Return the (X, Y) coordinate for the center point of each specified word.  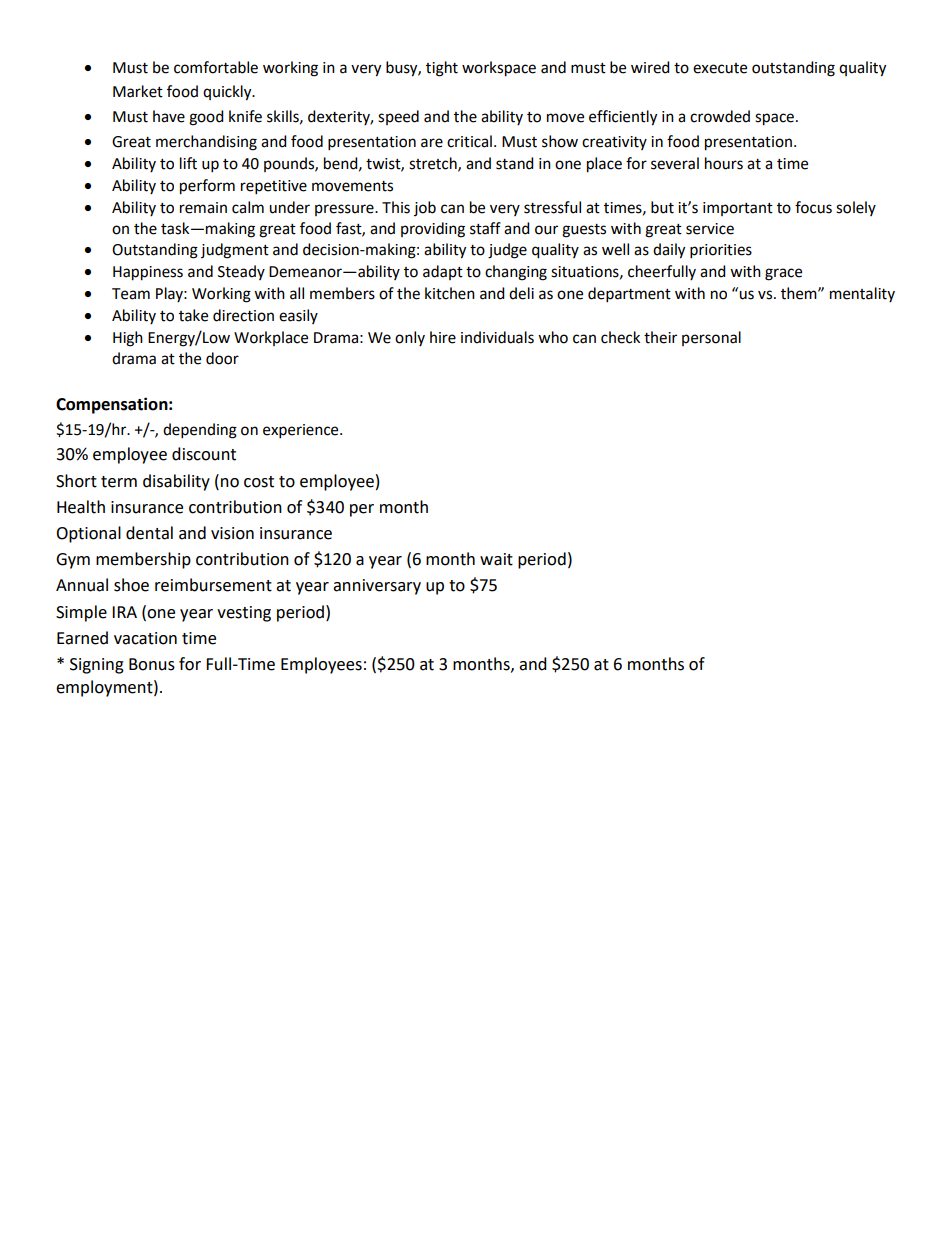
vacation (145, 638)
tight (442, 69)
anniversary (377, 587)
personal (711, 338)
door (222, 358)
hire (443, 337)
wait (496, 559)
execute (720, 68)
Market (138, 91)
